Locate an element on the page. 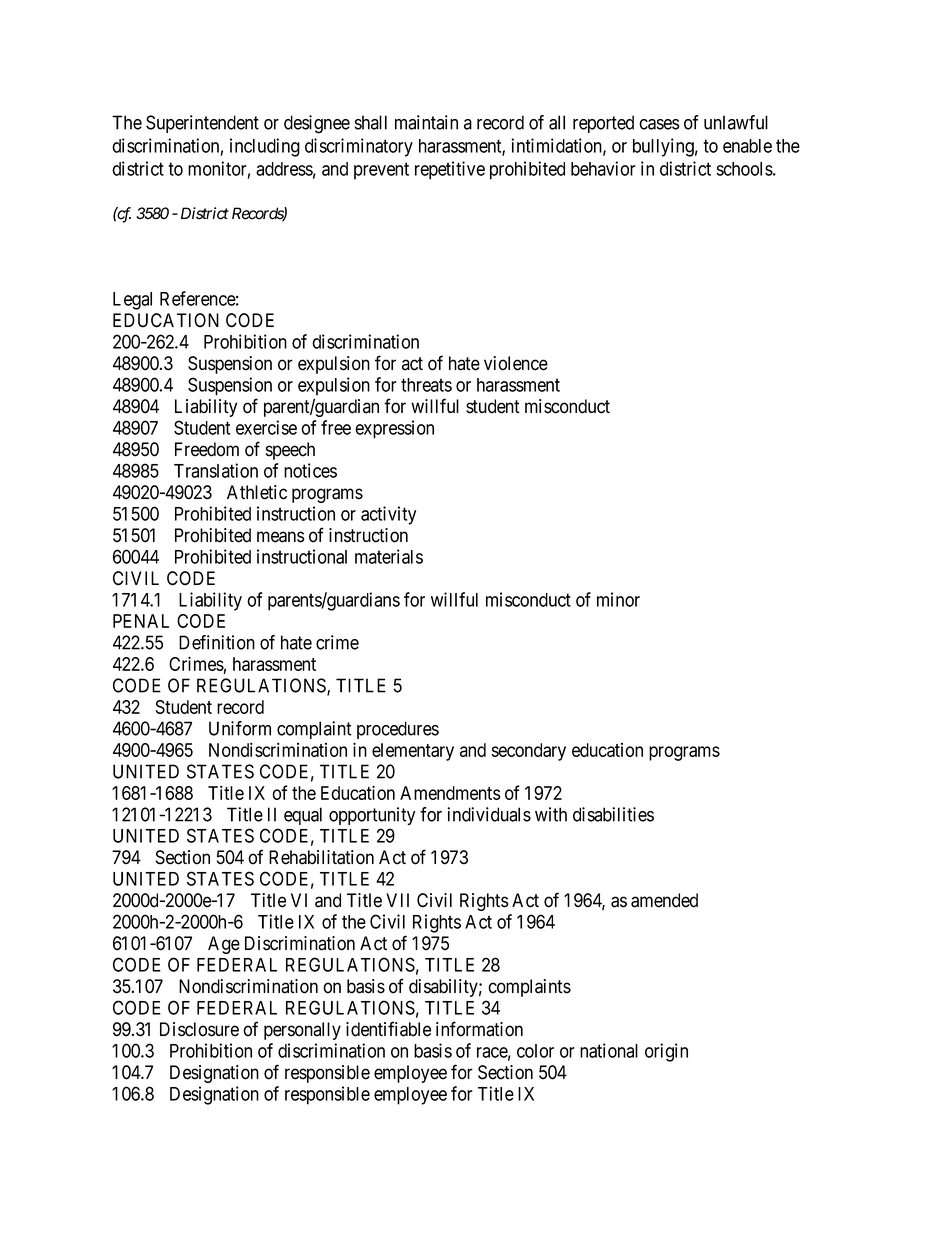 This page has width=952, height=1233. Definition is located at coordinates (217, 642).
